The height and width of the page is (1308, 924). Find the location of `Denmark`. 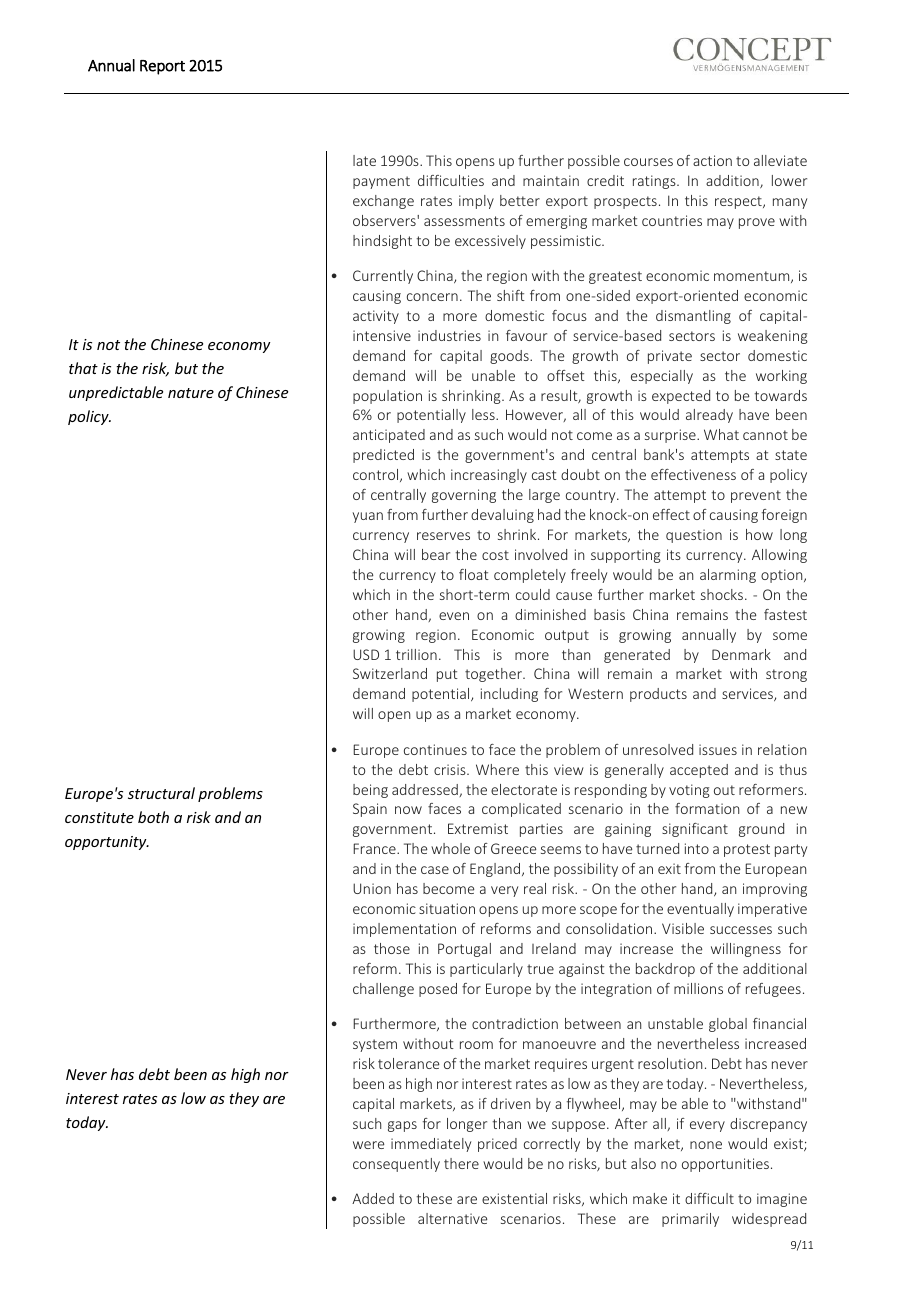

Denmark is located at coordinates (741, 654).
